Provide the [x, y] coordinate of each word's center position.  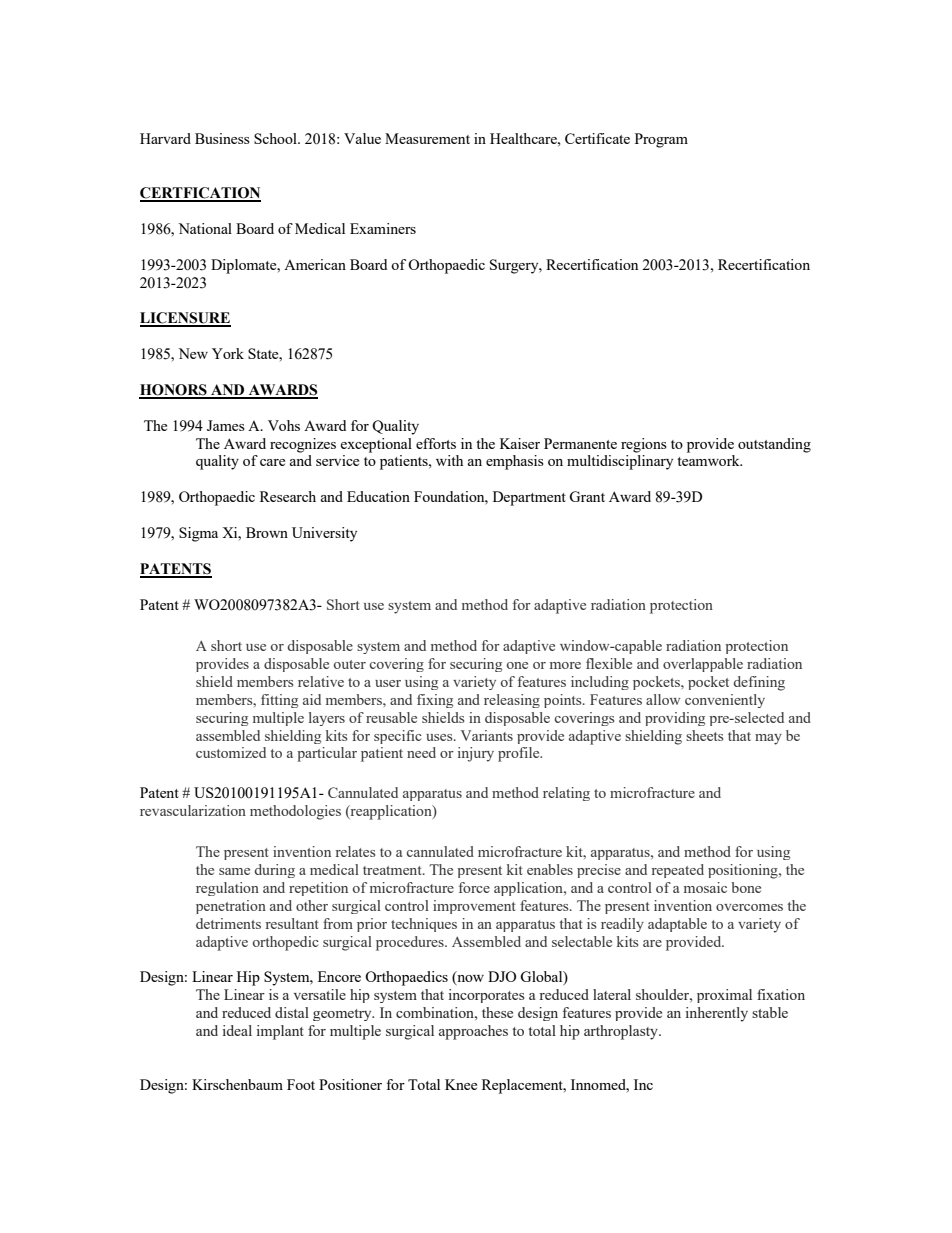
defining [759, 683]
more [565, 665]
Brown [267, 532]
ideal [237, 1030]
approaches [473, 1032]
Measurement [427, 138]
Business [222, 138]
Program [661, 140]
